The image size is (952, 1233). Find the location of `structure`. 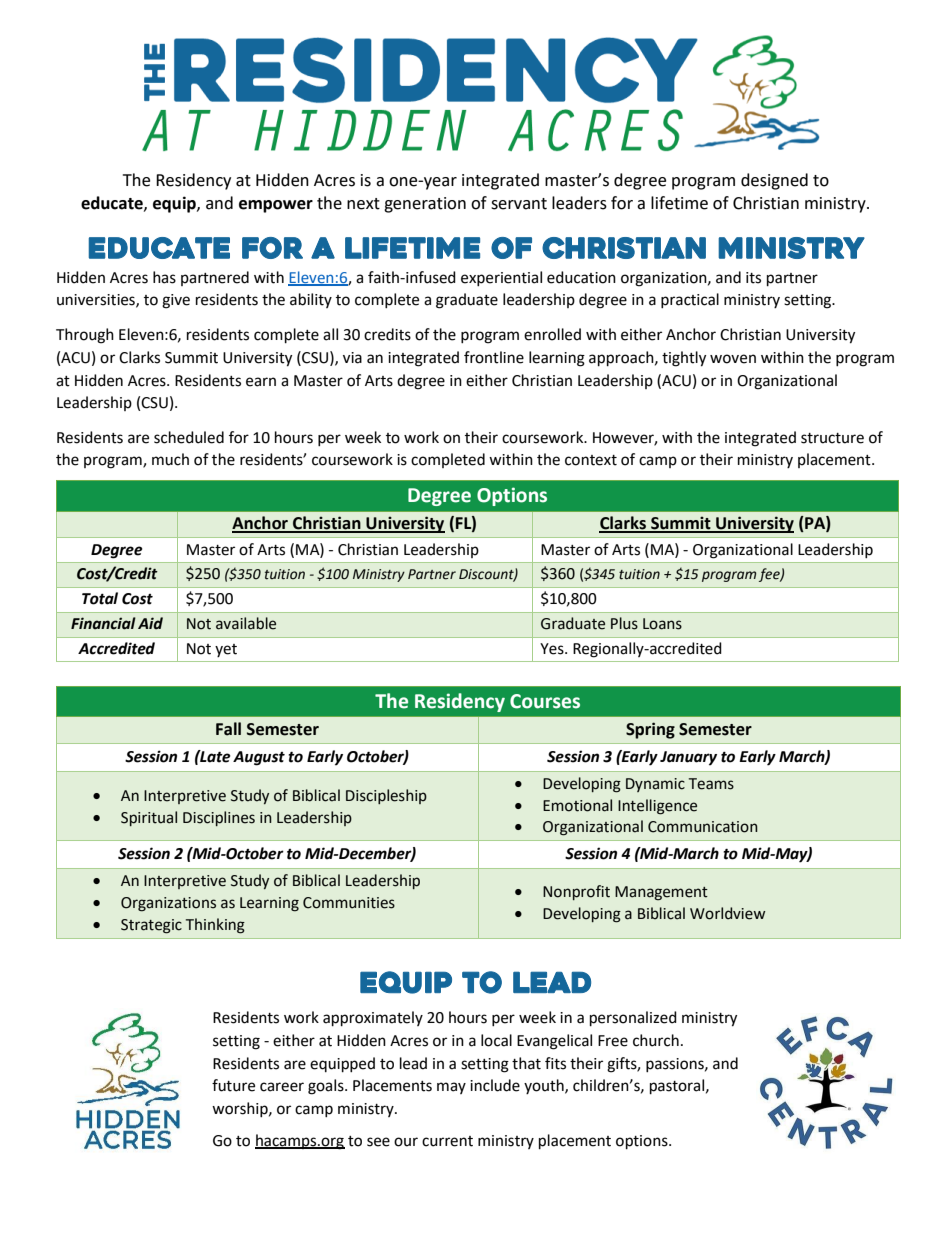

structure is located at coordinates (832, 438).
